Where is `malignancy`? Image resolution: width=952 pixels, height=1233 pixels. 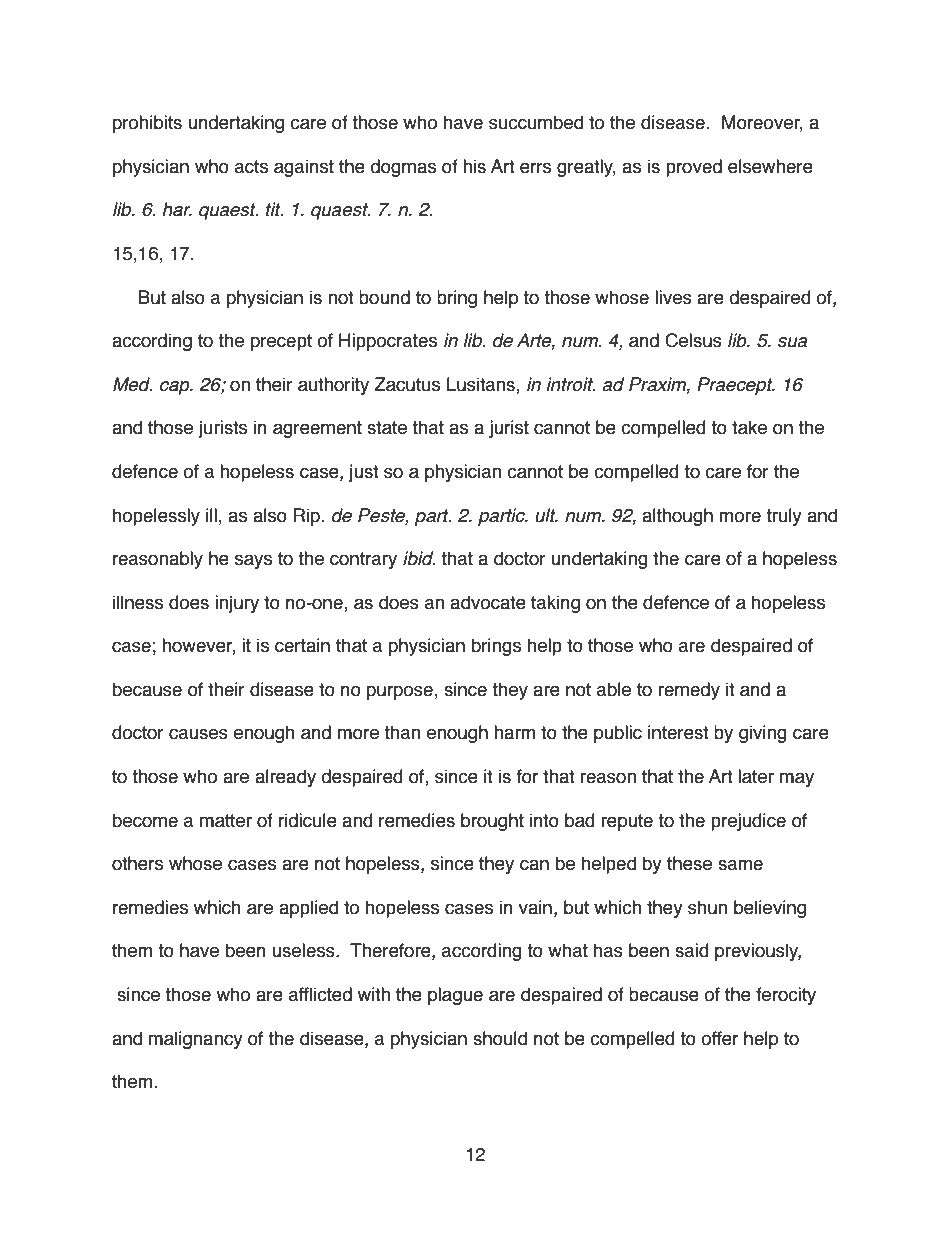 malignancy is located at coordinates (196, 1040).
